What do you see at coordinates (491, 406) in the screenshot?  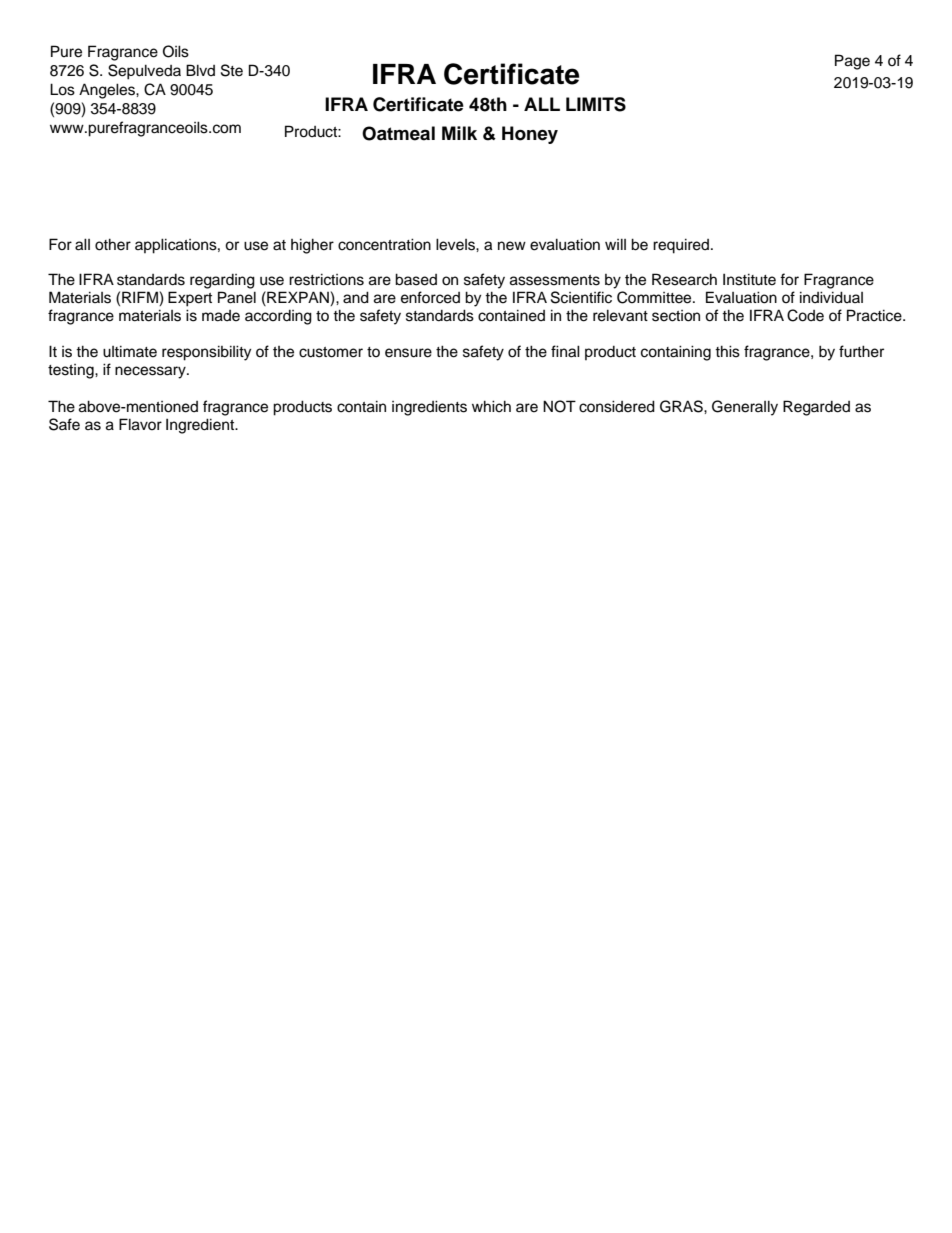 I see `which` at bounding box center [491, 406].
